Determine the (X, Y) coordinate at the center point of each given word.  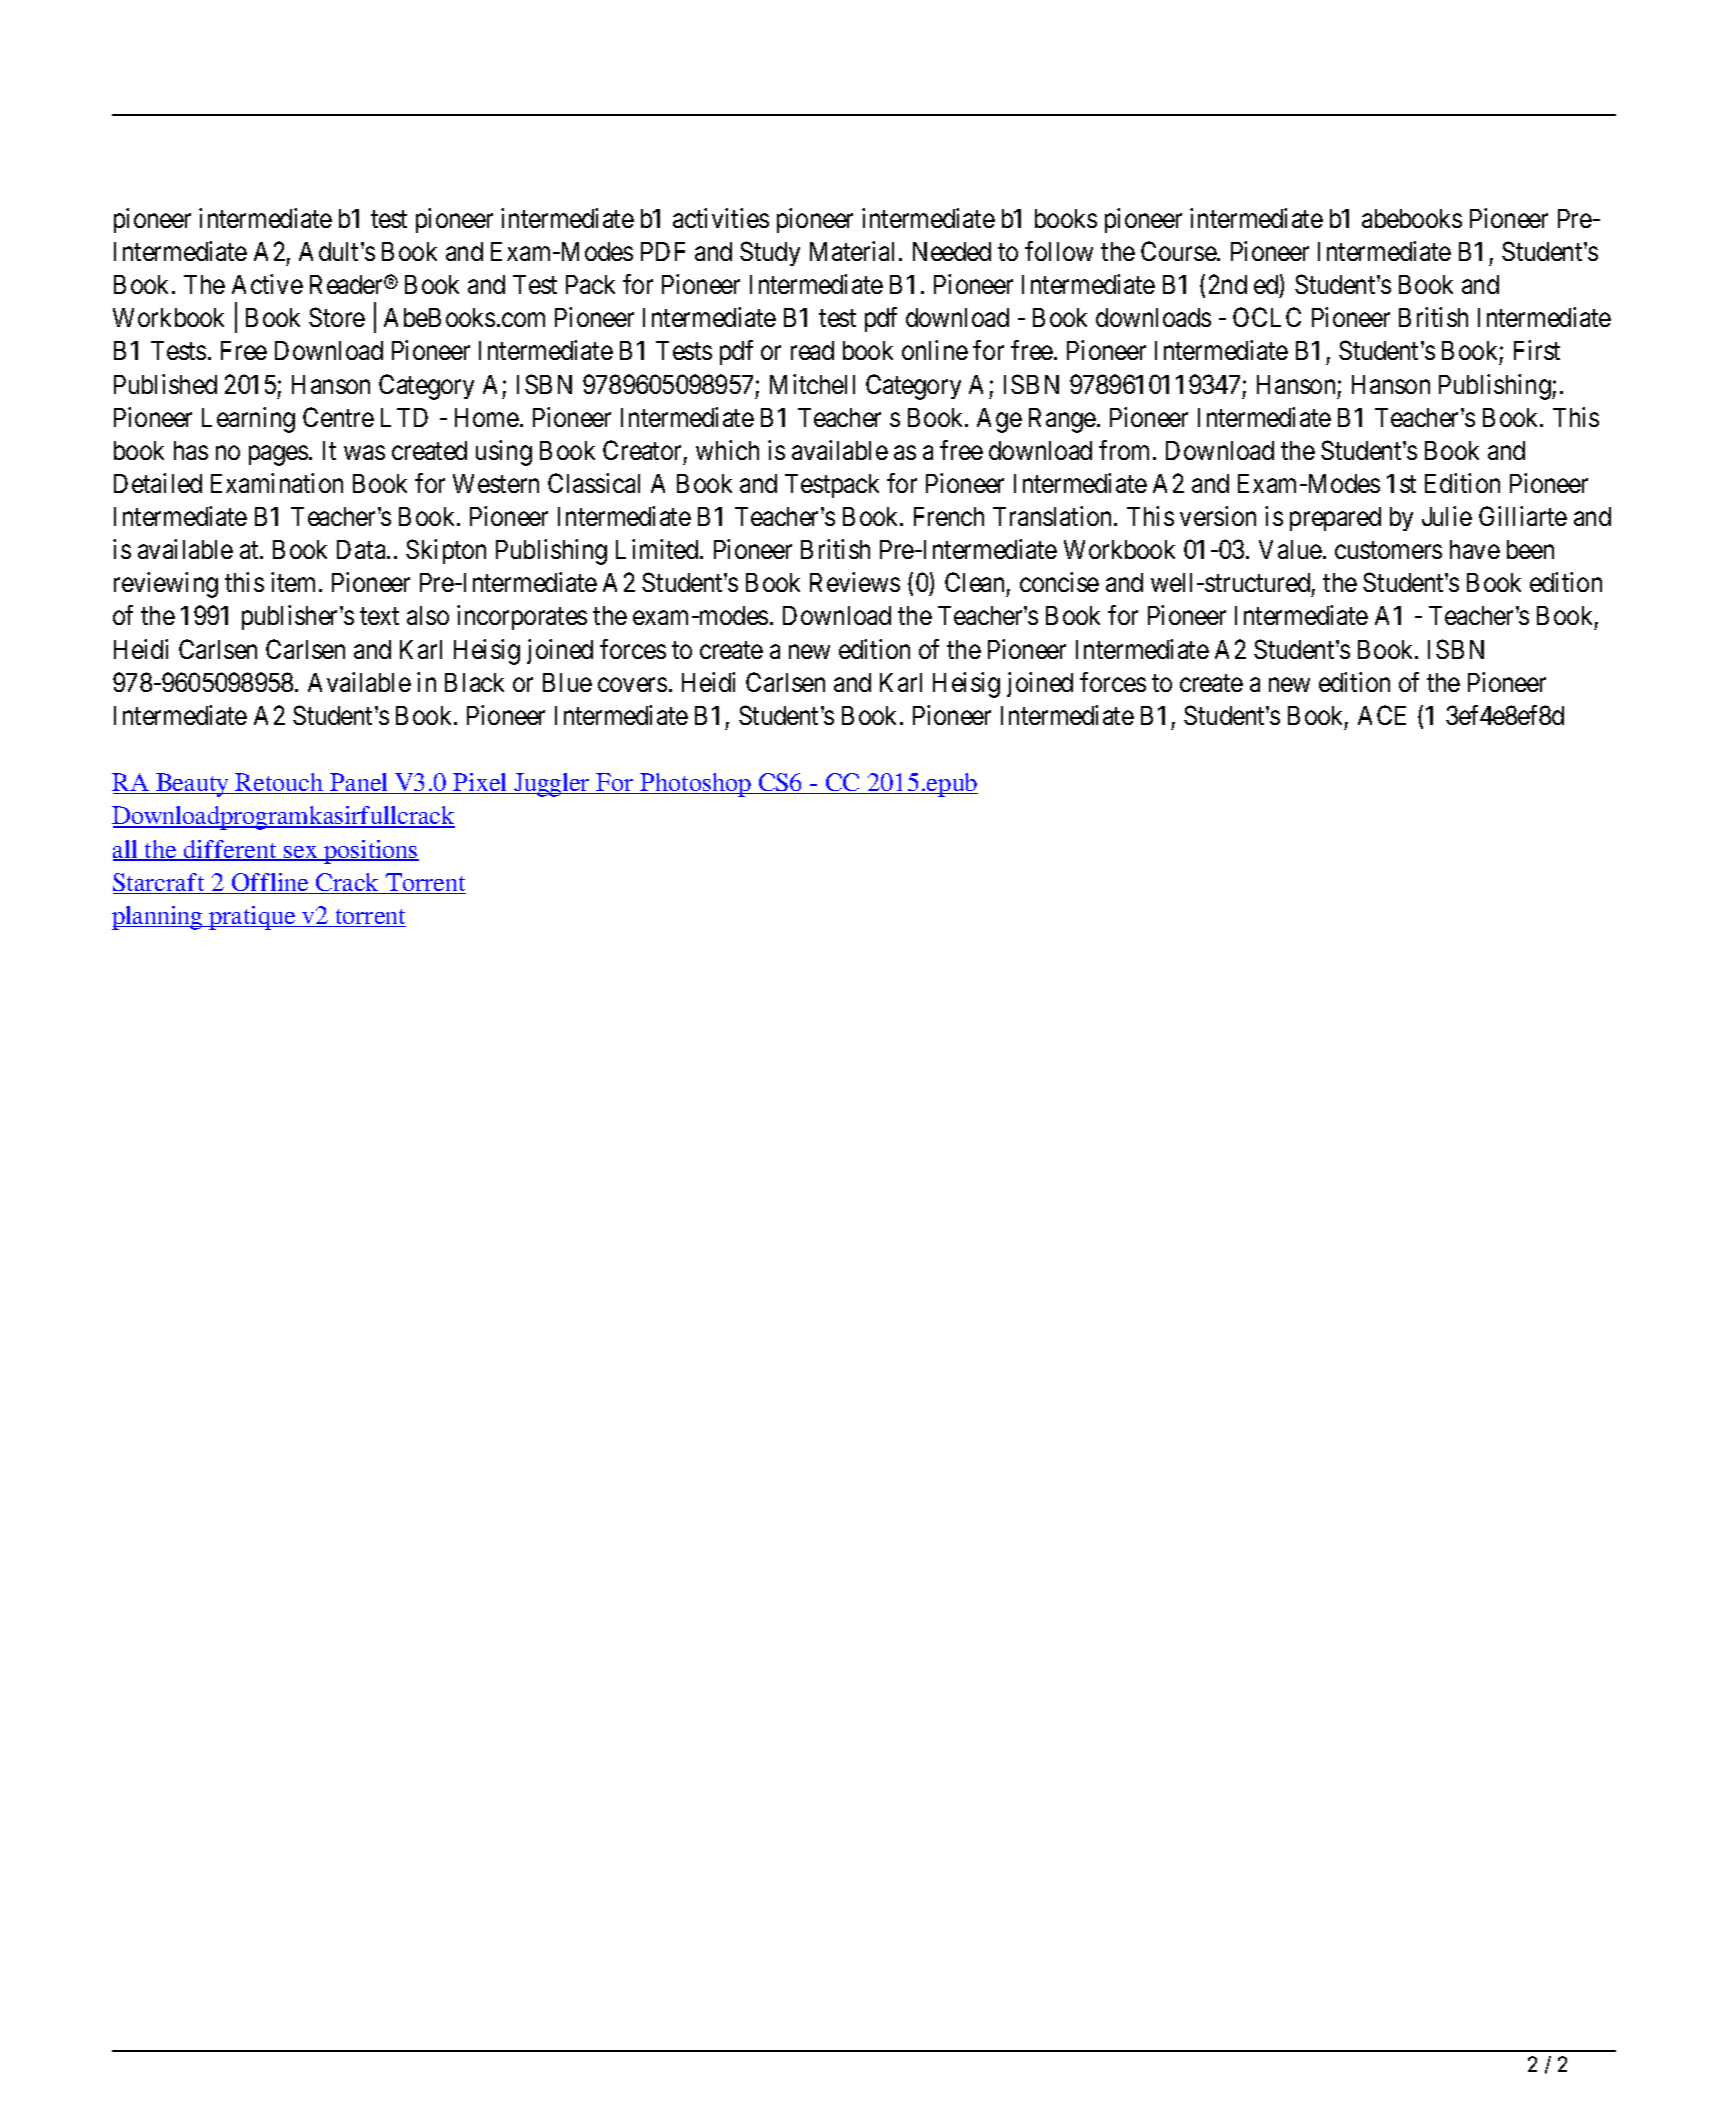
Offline (270, 883)
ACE (1382, 715)
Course (1179, 251)
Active (267, 284)
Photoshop (695, 785)
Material (855, 251)
